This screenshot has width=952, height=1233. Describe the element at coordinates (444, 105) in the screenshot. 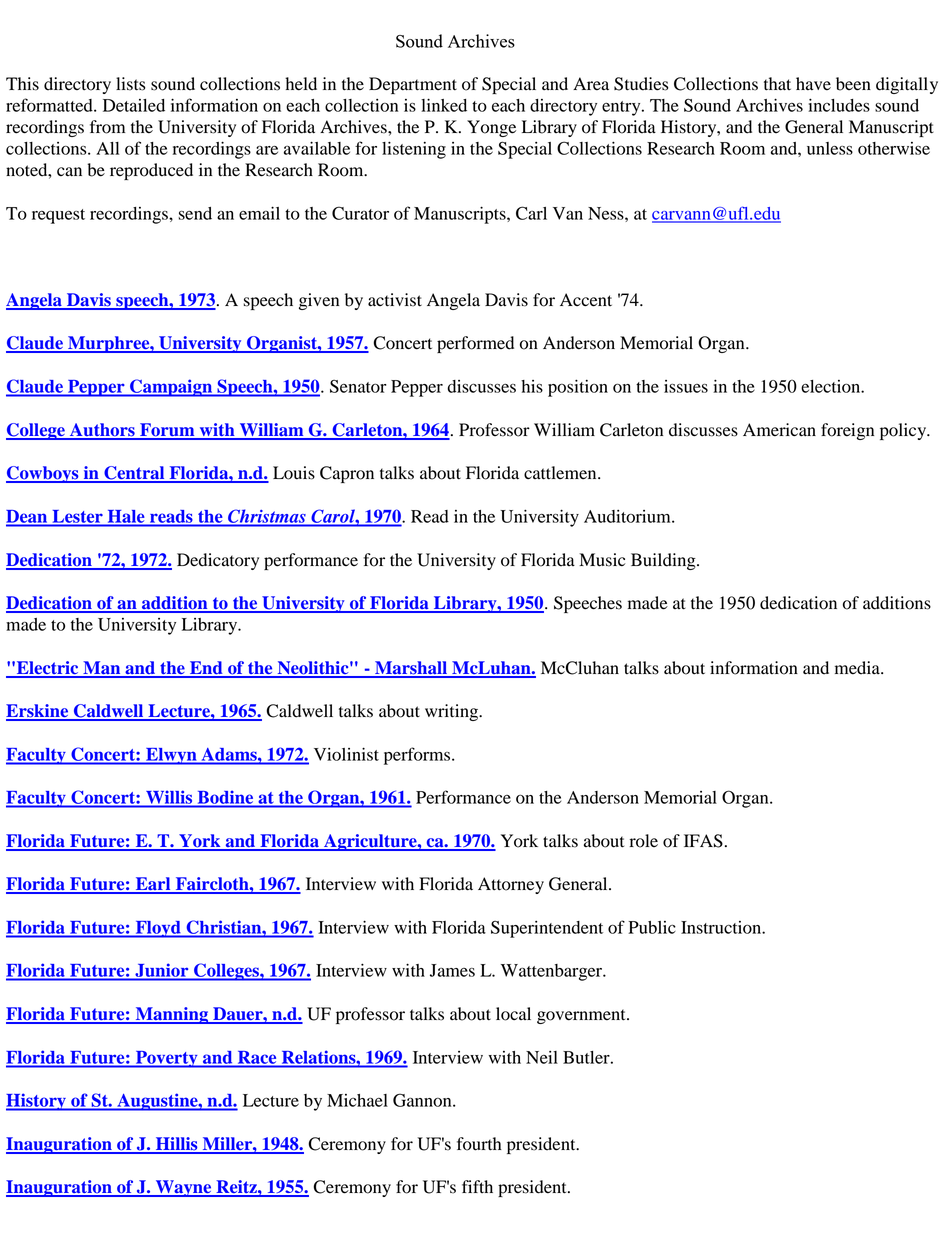

I see `linked` at that location.
